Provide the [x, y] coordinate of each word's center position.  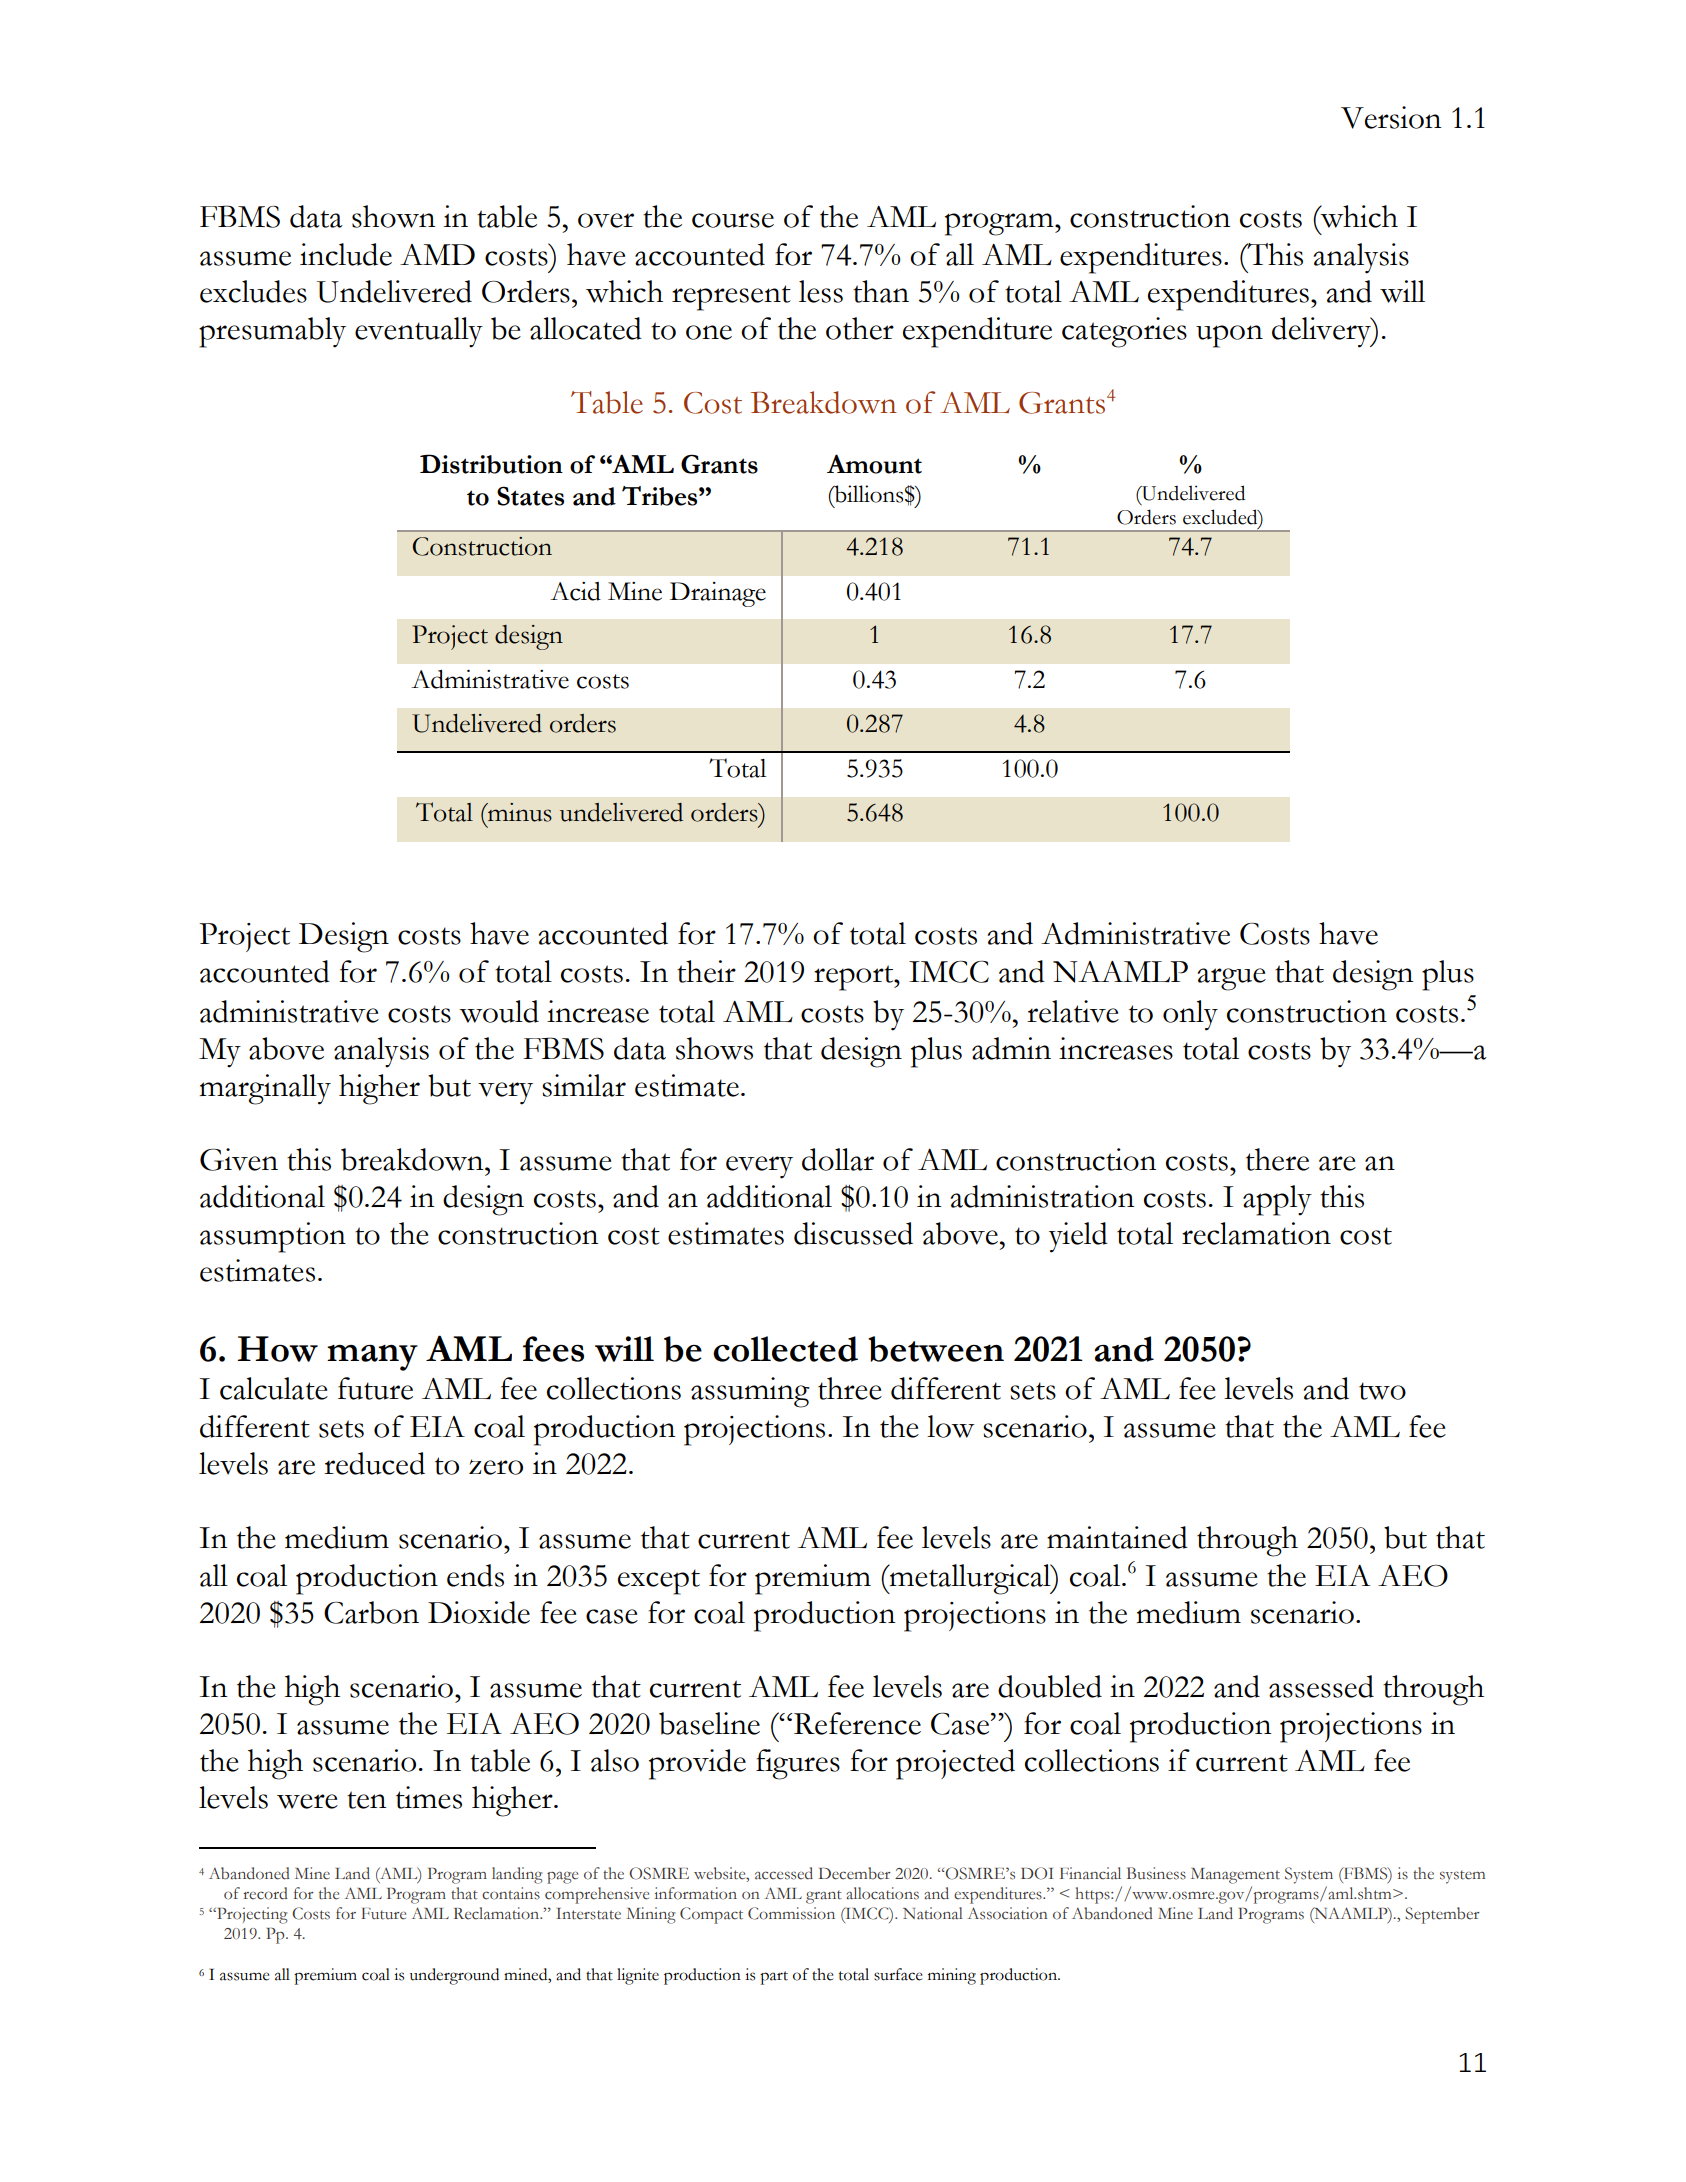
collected [785, 1349]
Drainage [718, 594]
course [733, 220]
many [372, 1358]
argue [1232, 979]
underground [454, 1976]
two [1382, 1391]
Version [1391, 117]
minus [519, 812]
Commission [791, 1913]
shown [393, 216]
